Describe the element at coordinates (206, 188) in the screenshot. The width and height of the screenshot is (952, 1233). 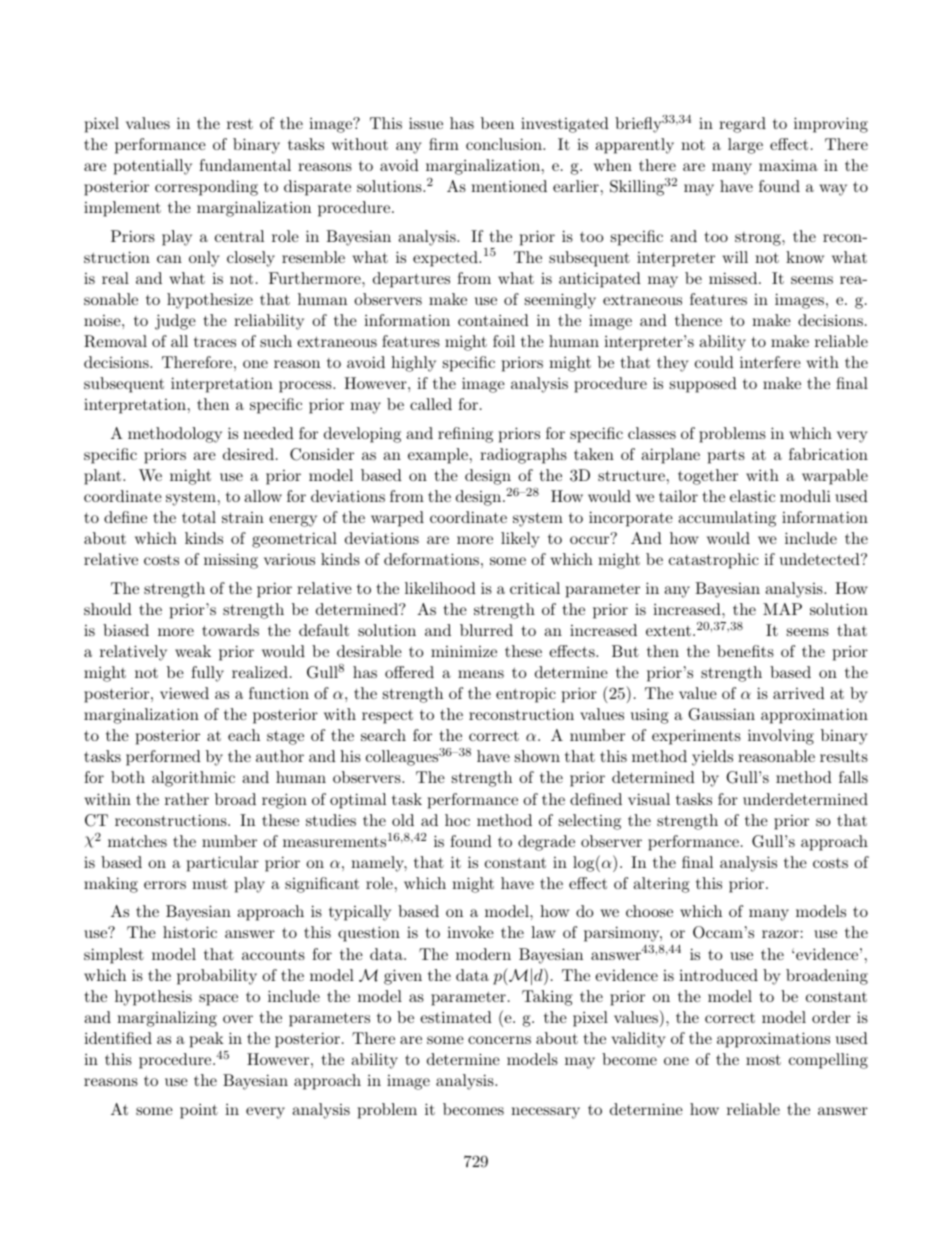
I see `corresponding` at that location.
